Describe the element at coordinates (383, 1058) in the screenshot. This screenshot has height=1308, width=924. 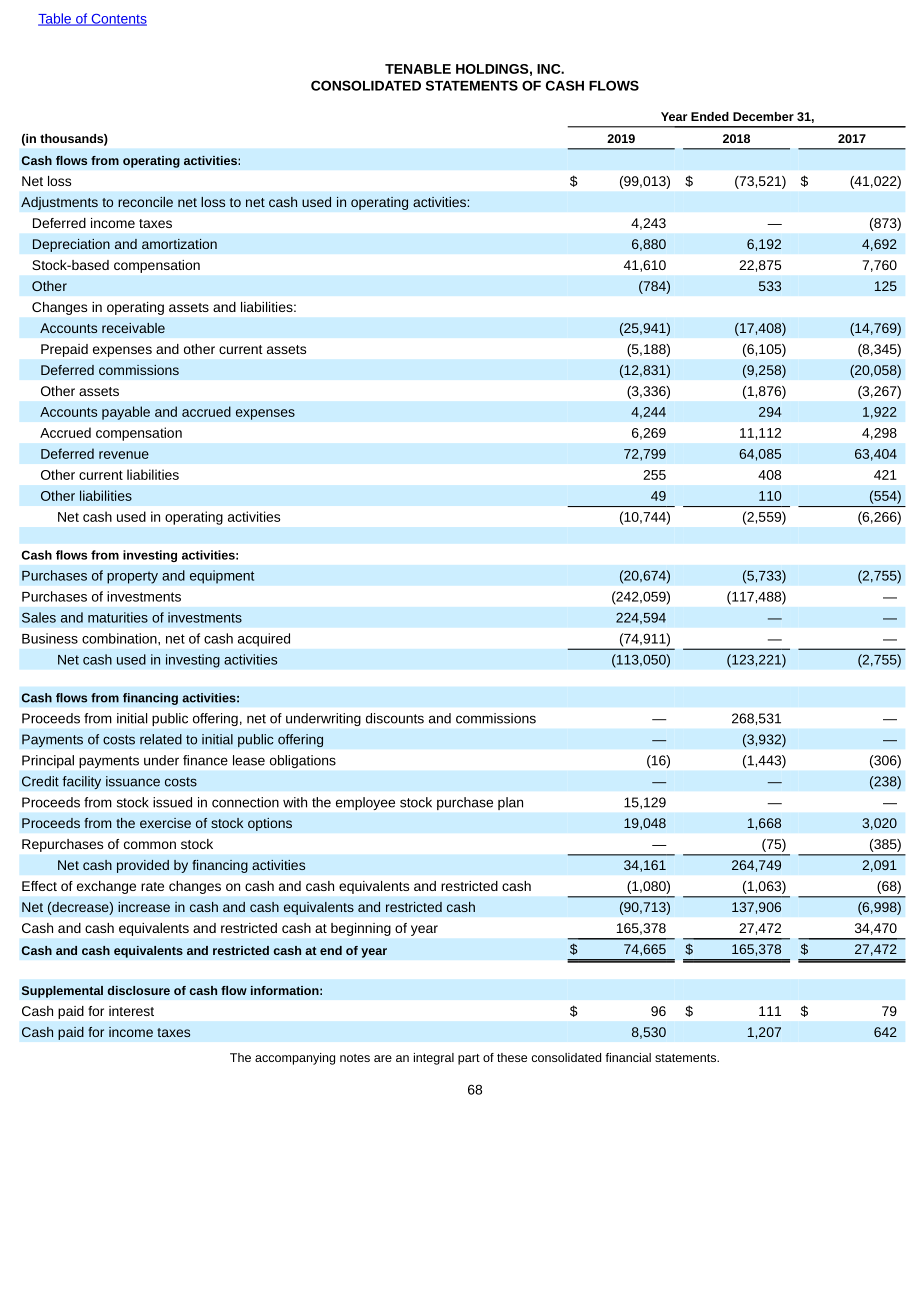
I see `are` at that location.
